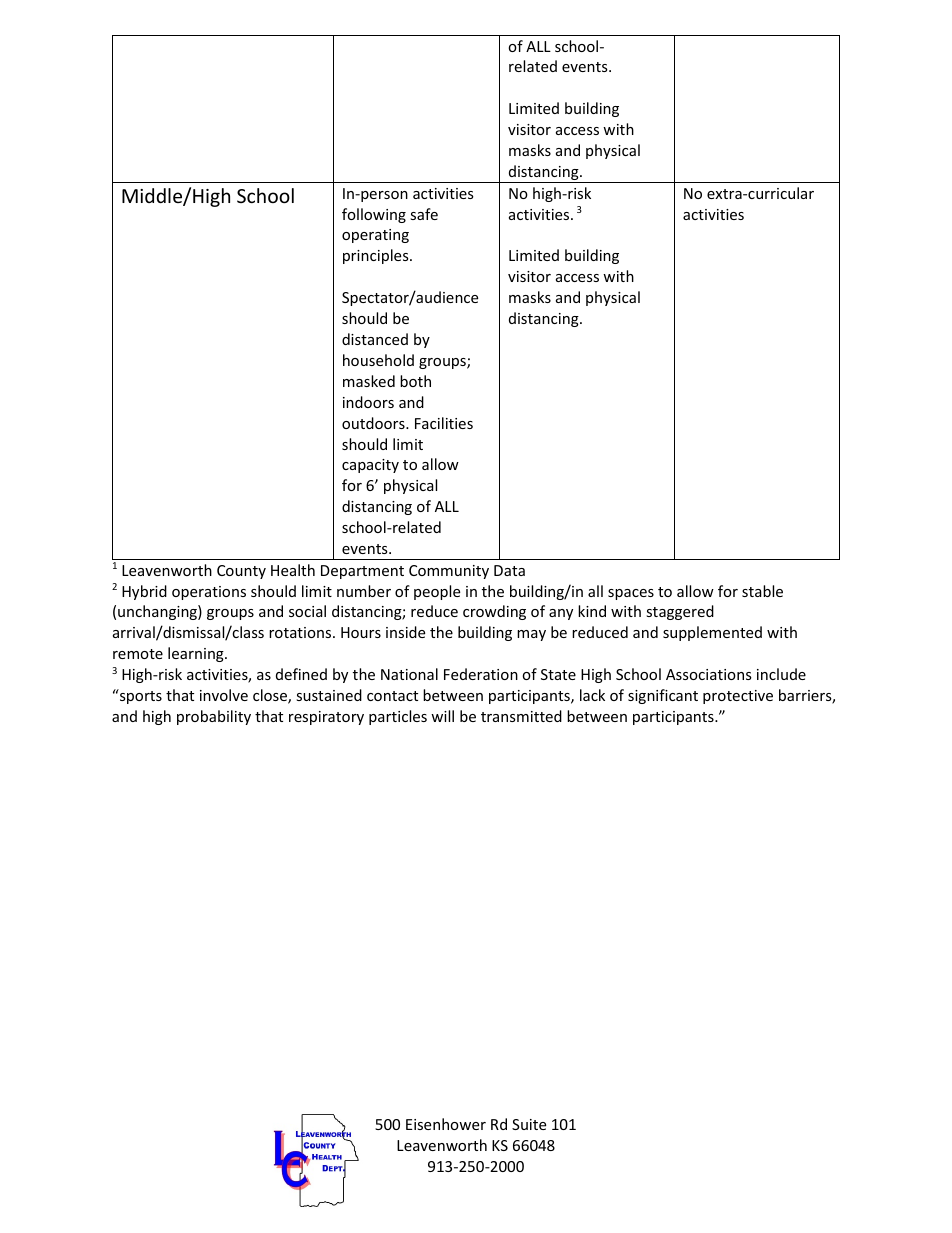 This document has width=952, height=1233. I want to click on protective, so click(738, 697).
